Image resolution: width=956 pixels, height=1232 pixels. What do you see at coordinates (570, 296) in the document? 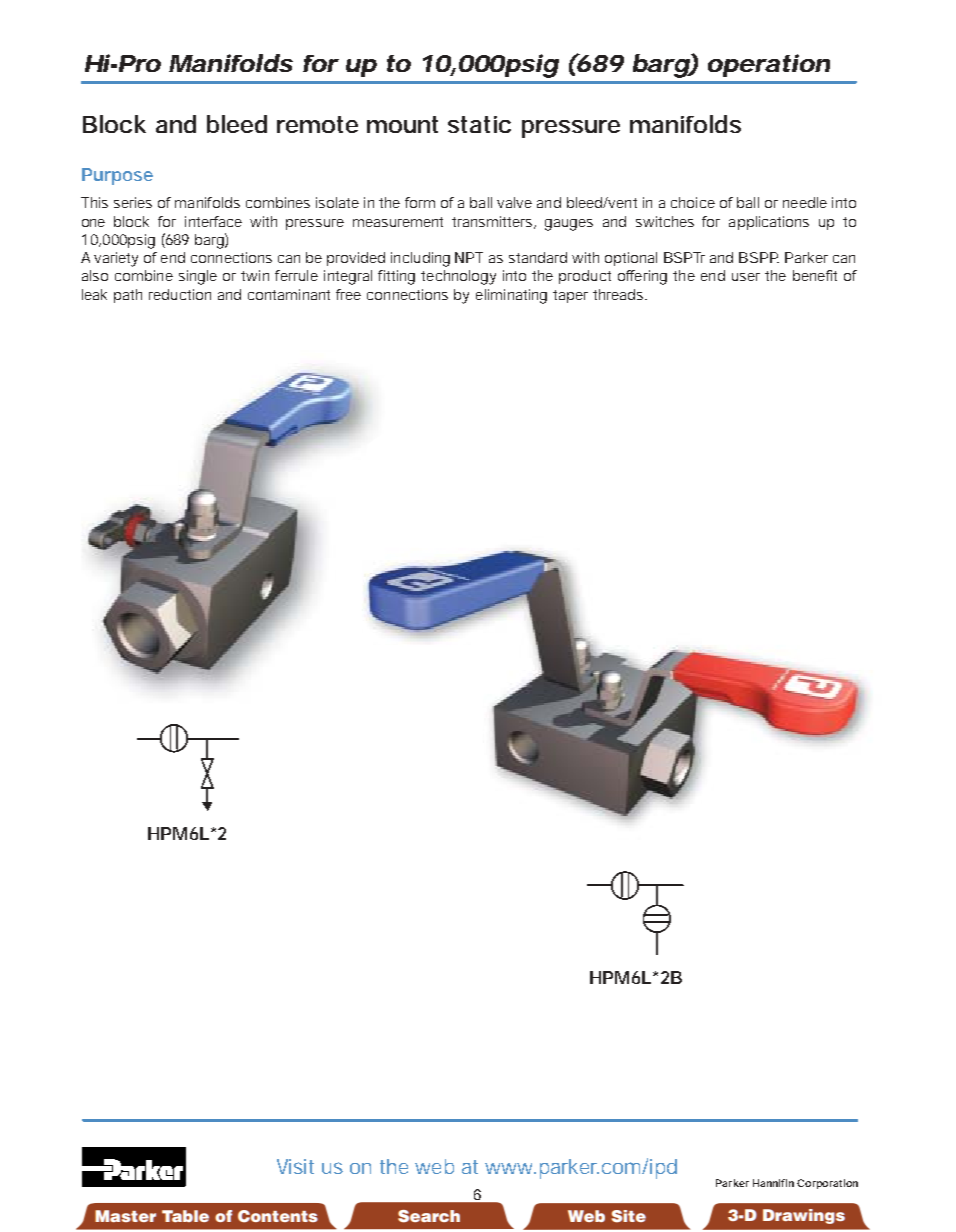
I see `taper` at bounding box center [570, 296].
